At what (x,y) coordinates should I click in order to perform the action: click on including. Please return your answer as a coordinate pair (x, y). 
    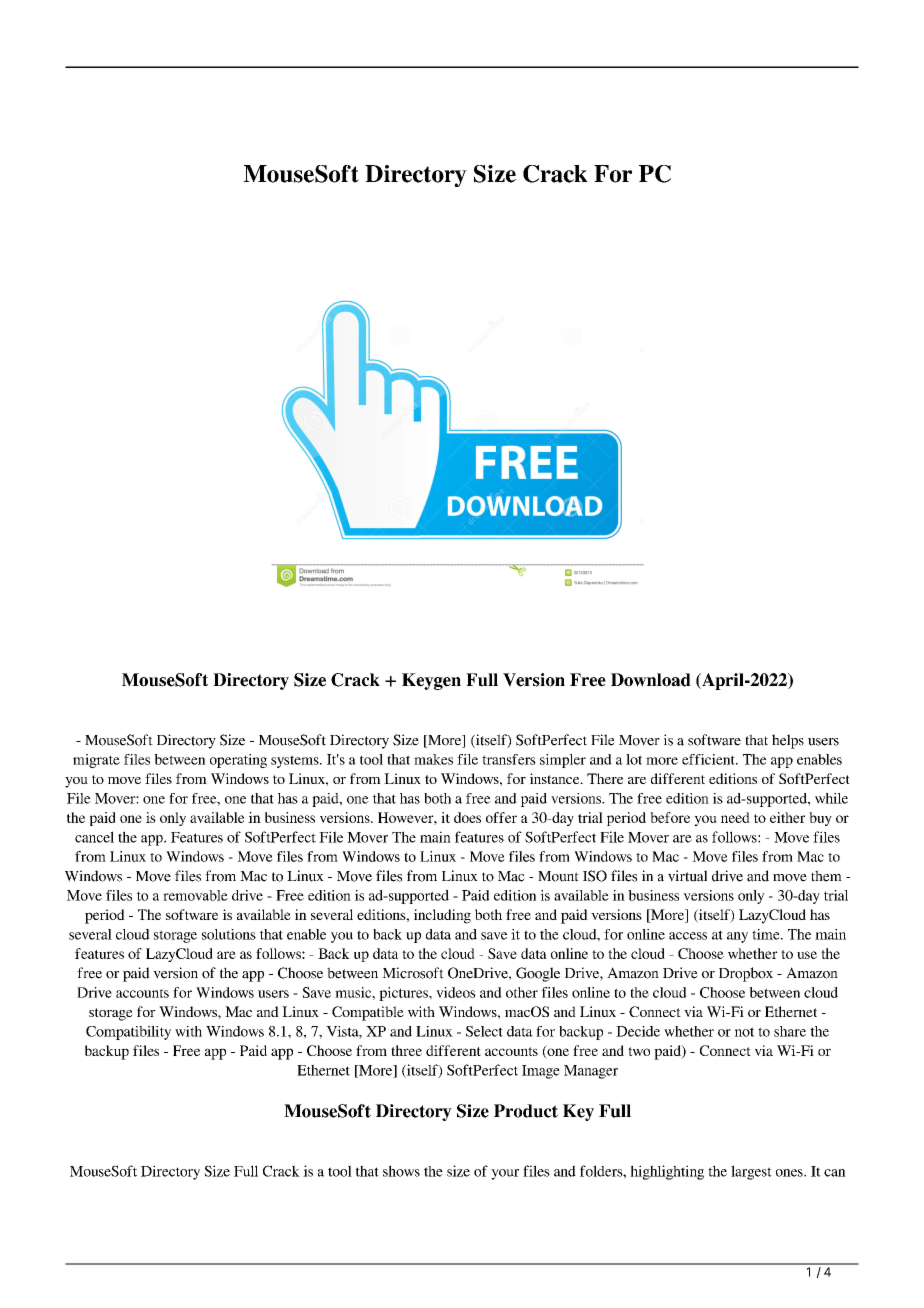
    Looking at the image, I should click on (442, 916).
